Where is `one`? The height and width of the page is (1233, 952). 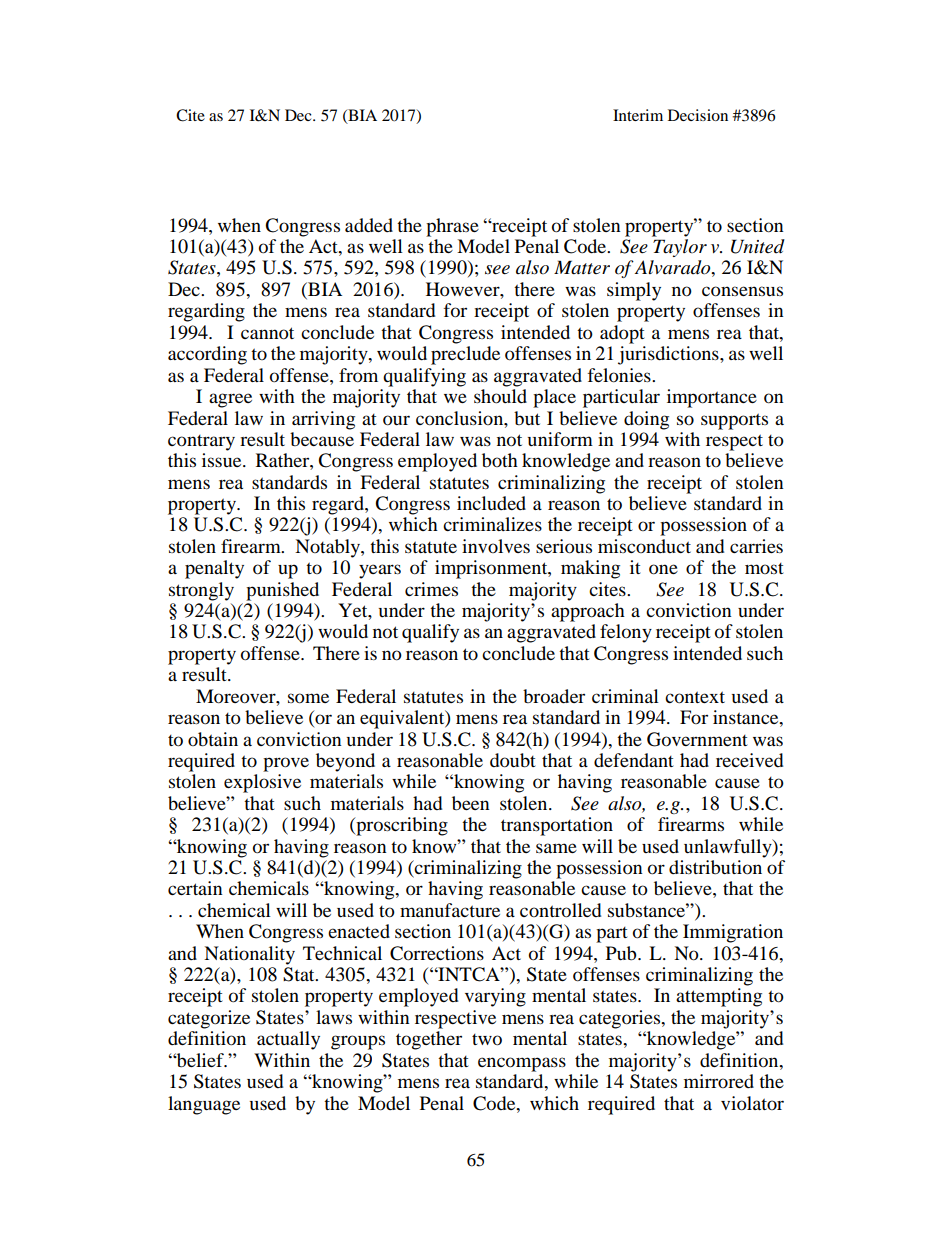
one is located at coordinates (663, 569).
